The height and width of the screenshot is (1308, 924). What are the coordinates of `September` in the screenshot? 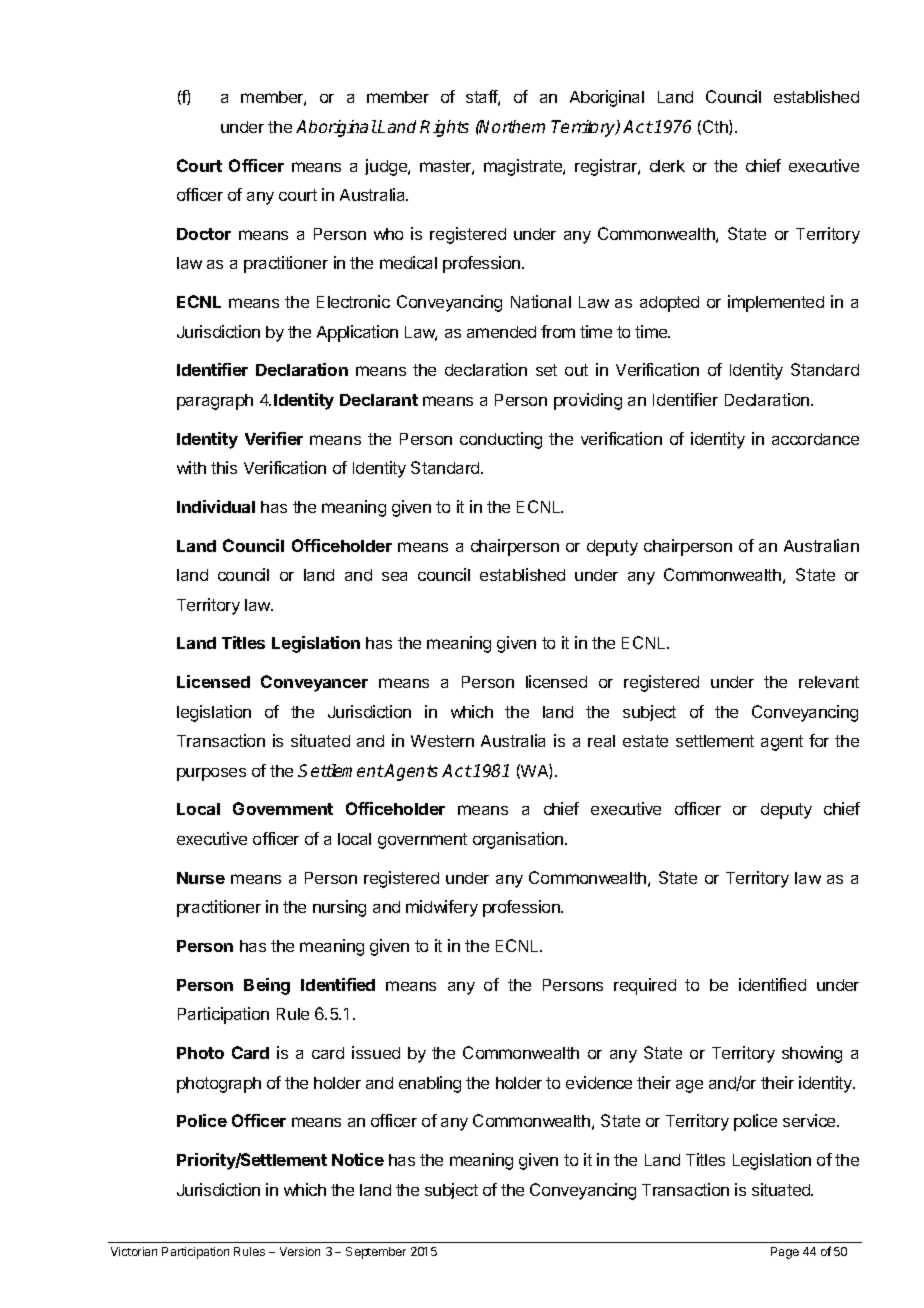 It's located at (376, 1253).
